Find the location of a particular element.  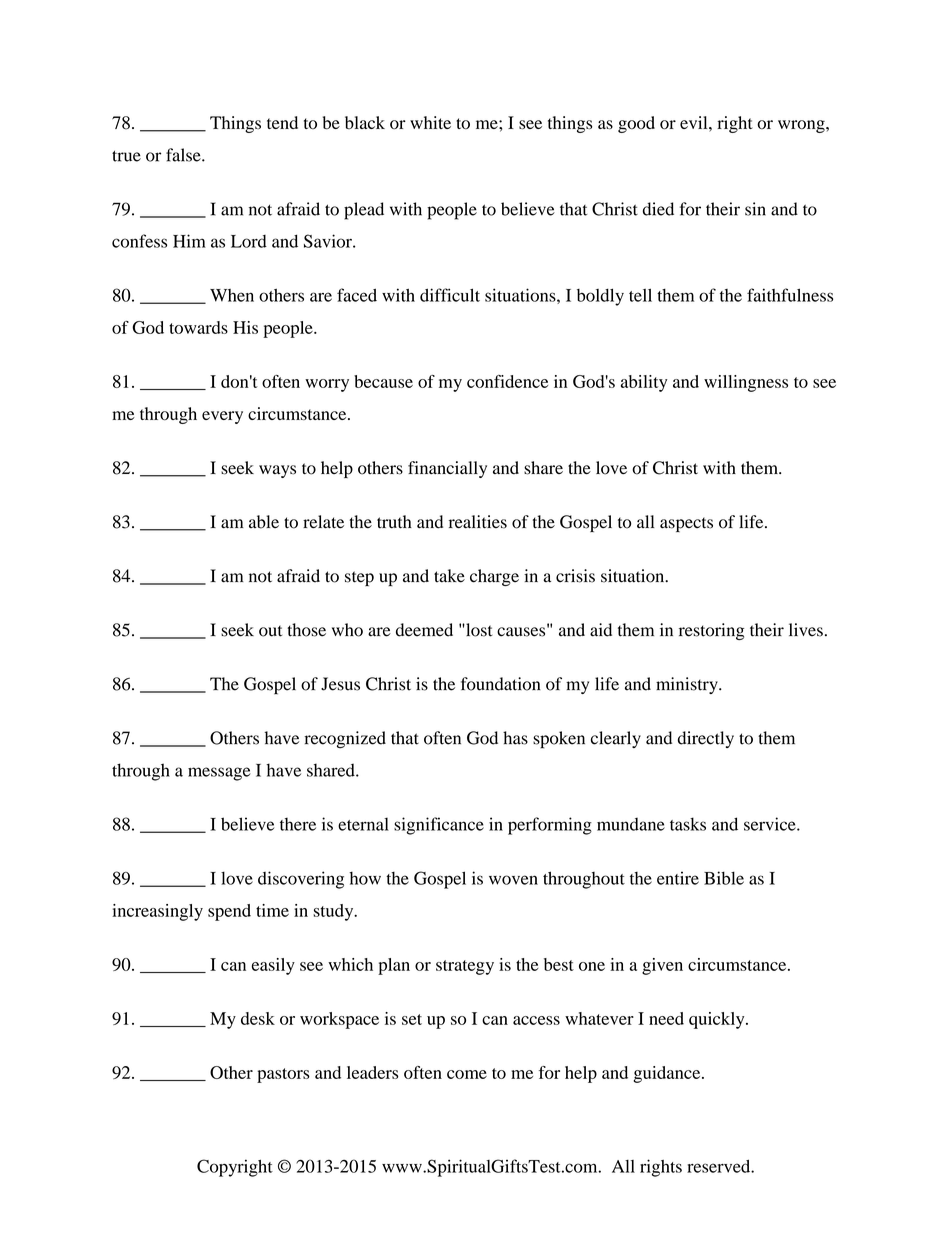

message is located at coordinates (219, 774).
